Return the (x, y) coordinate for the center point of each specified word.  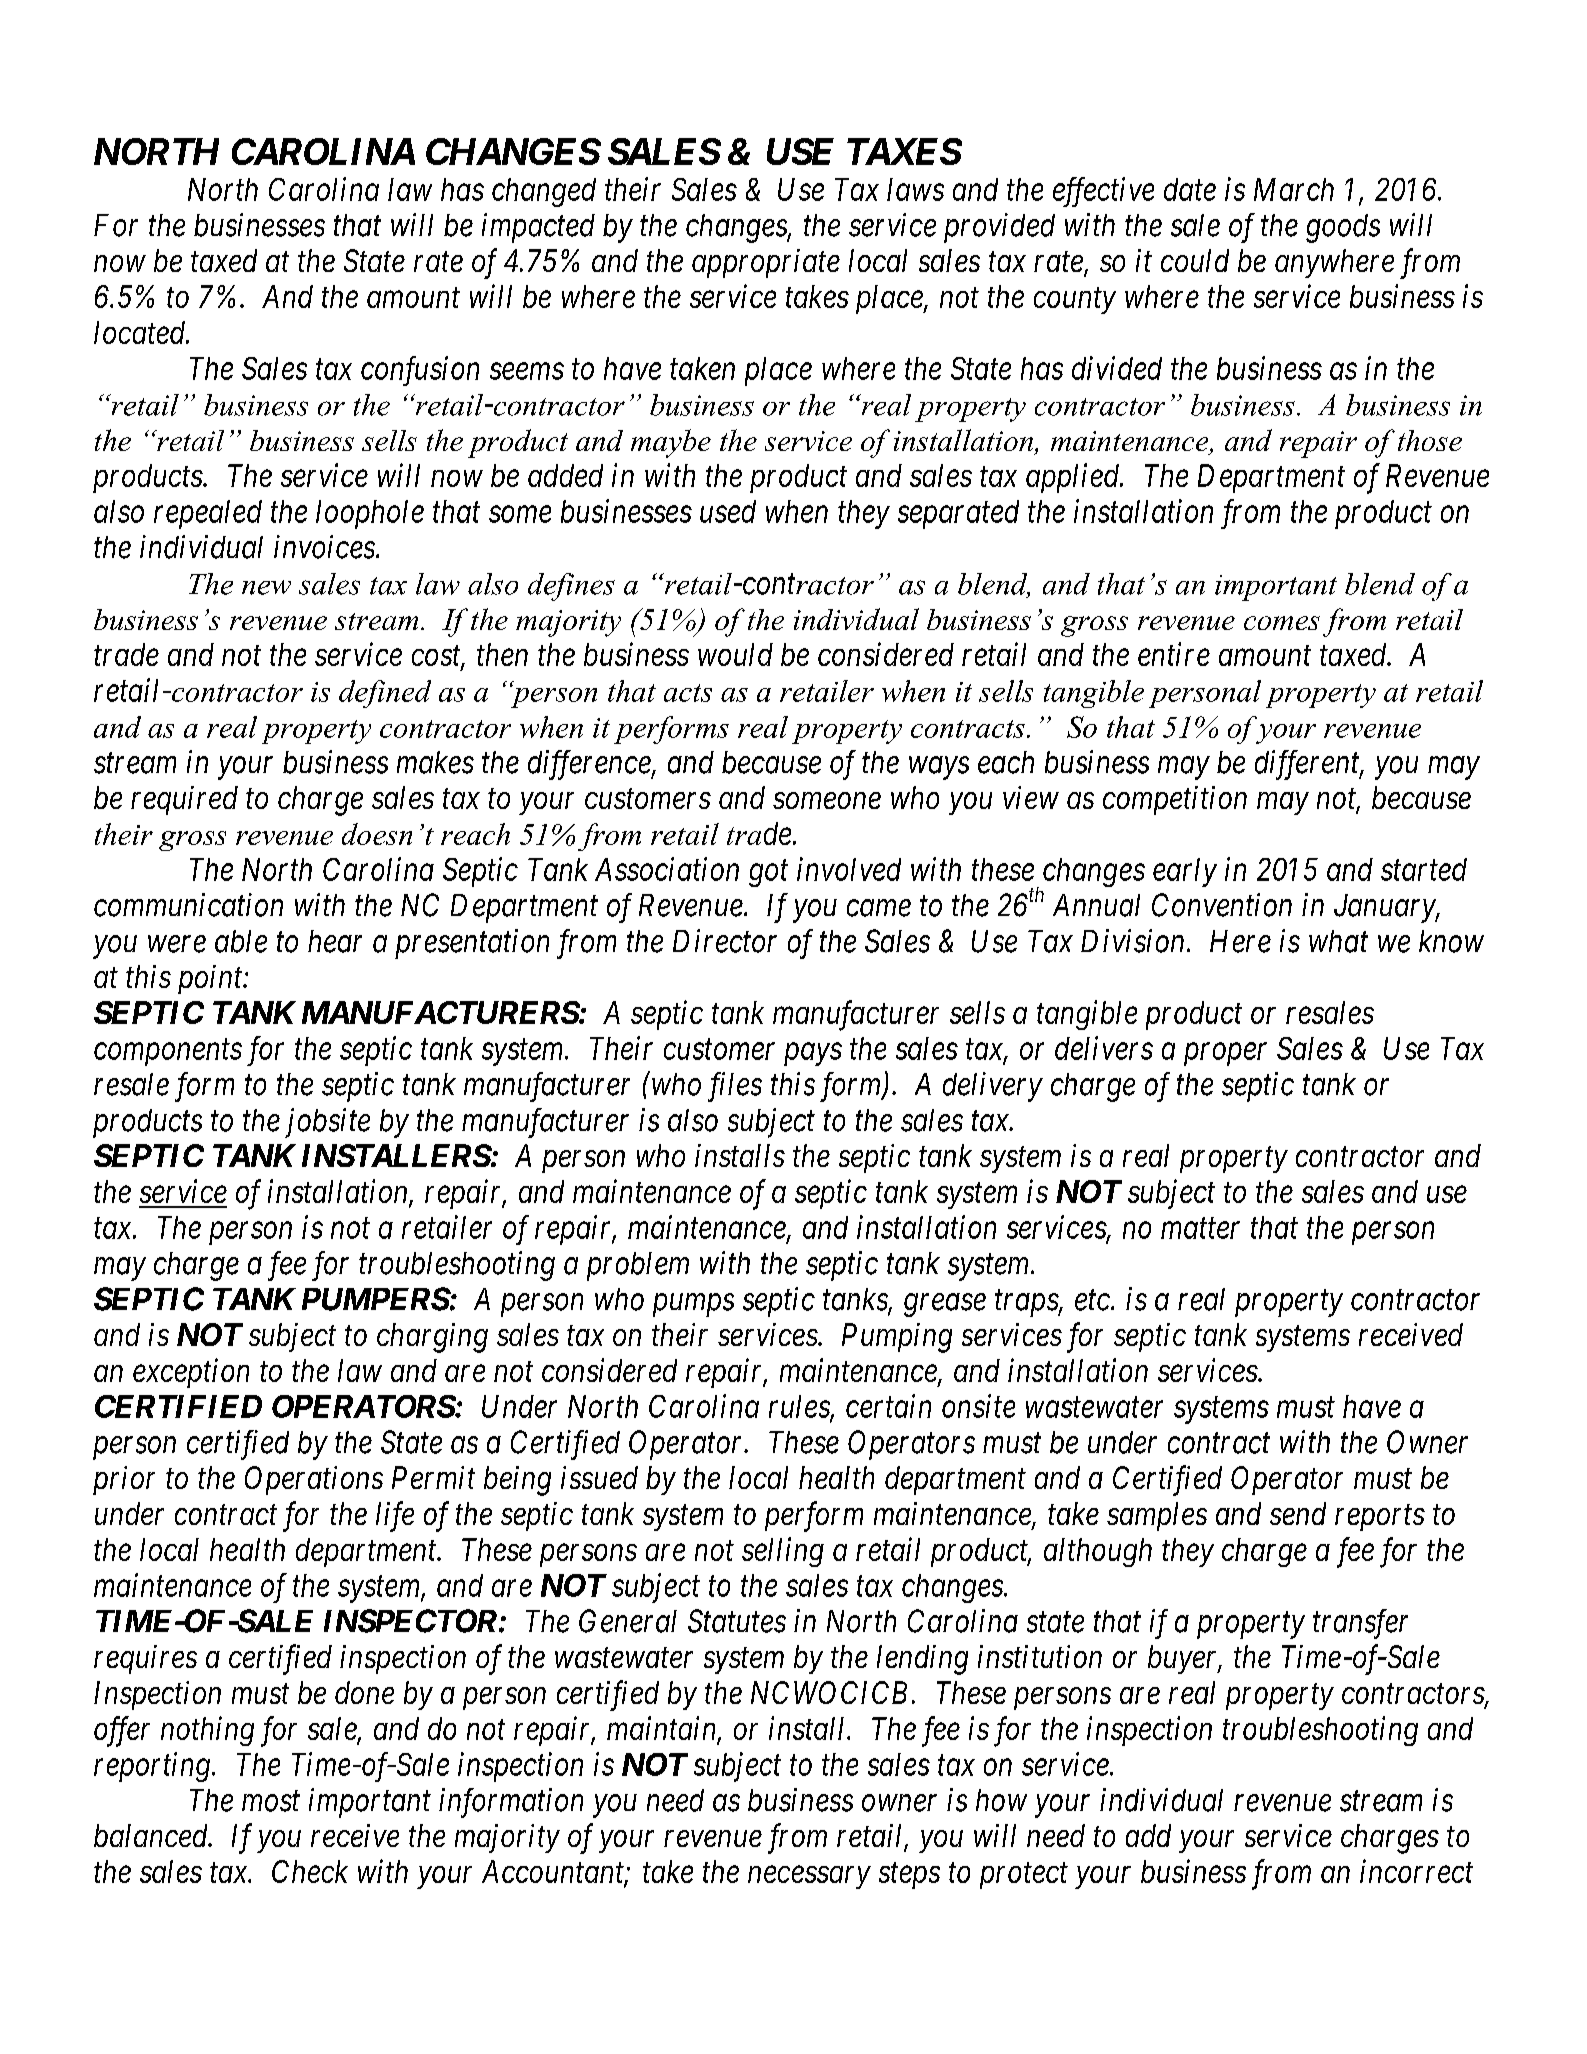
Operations (314, 1480)
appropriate (766, 263)
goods (1343, 228)
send (1298, 1513)
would (735, 654)
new (266, 587)
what (1338, 941)
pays (813, 1054)
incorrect (1416, 1871)
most (271, 1802)
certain (888, 1406)
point (211, 979)
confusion (420, 371)
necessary (809, 1878)
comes (1282, 623)
